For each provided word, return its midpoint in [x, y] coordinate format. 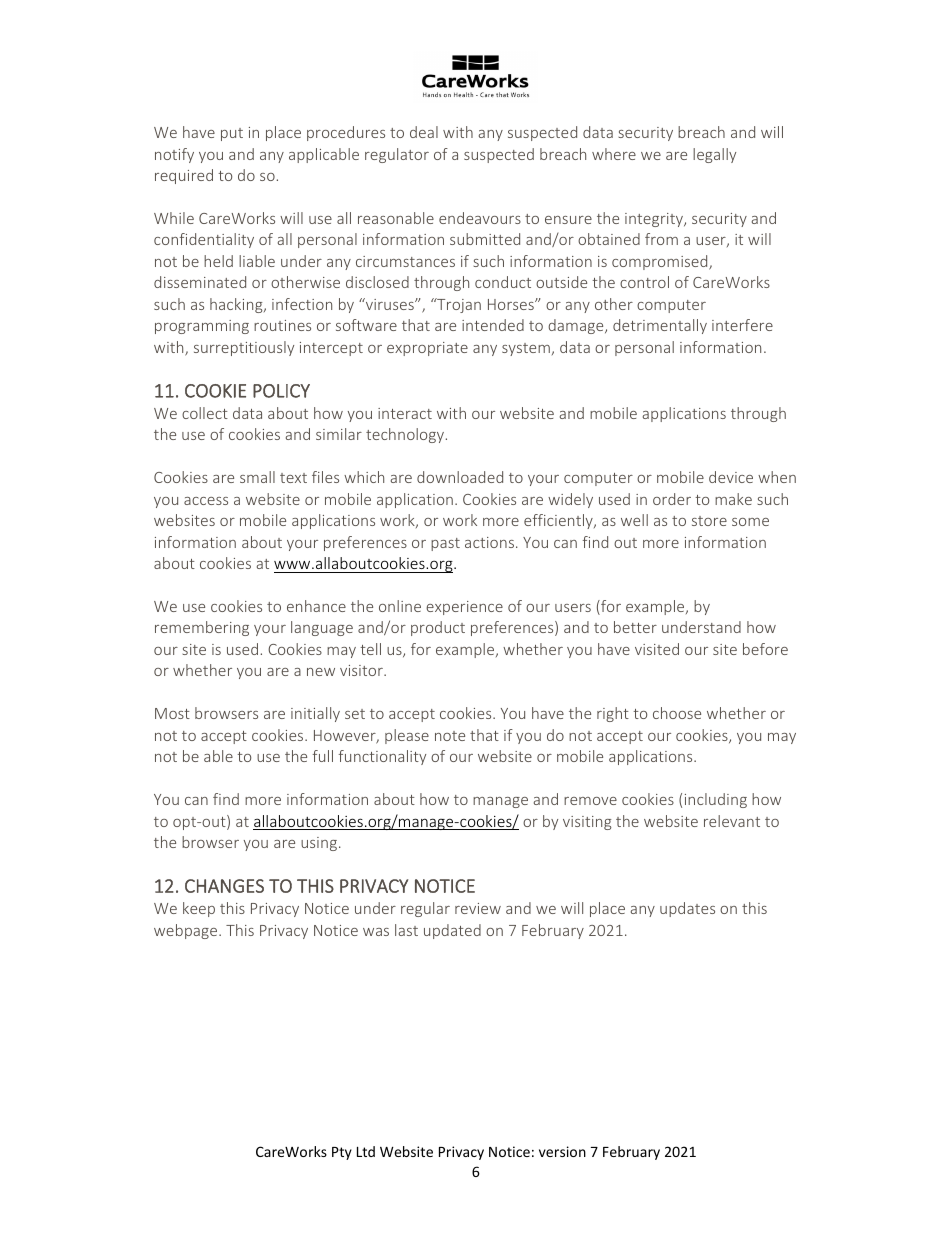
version [562, 1151]
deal [424, 132]
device [731, 477]
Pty [342, 1153]
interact [405, 413]
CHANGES [224, 886]
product [438, 628]
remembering [202, 628]
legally [714, 155]
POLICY [281, 391]
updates [687, 909]
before [765, 649]
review [478, 908]
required [184, 176]
